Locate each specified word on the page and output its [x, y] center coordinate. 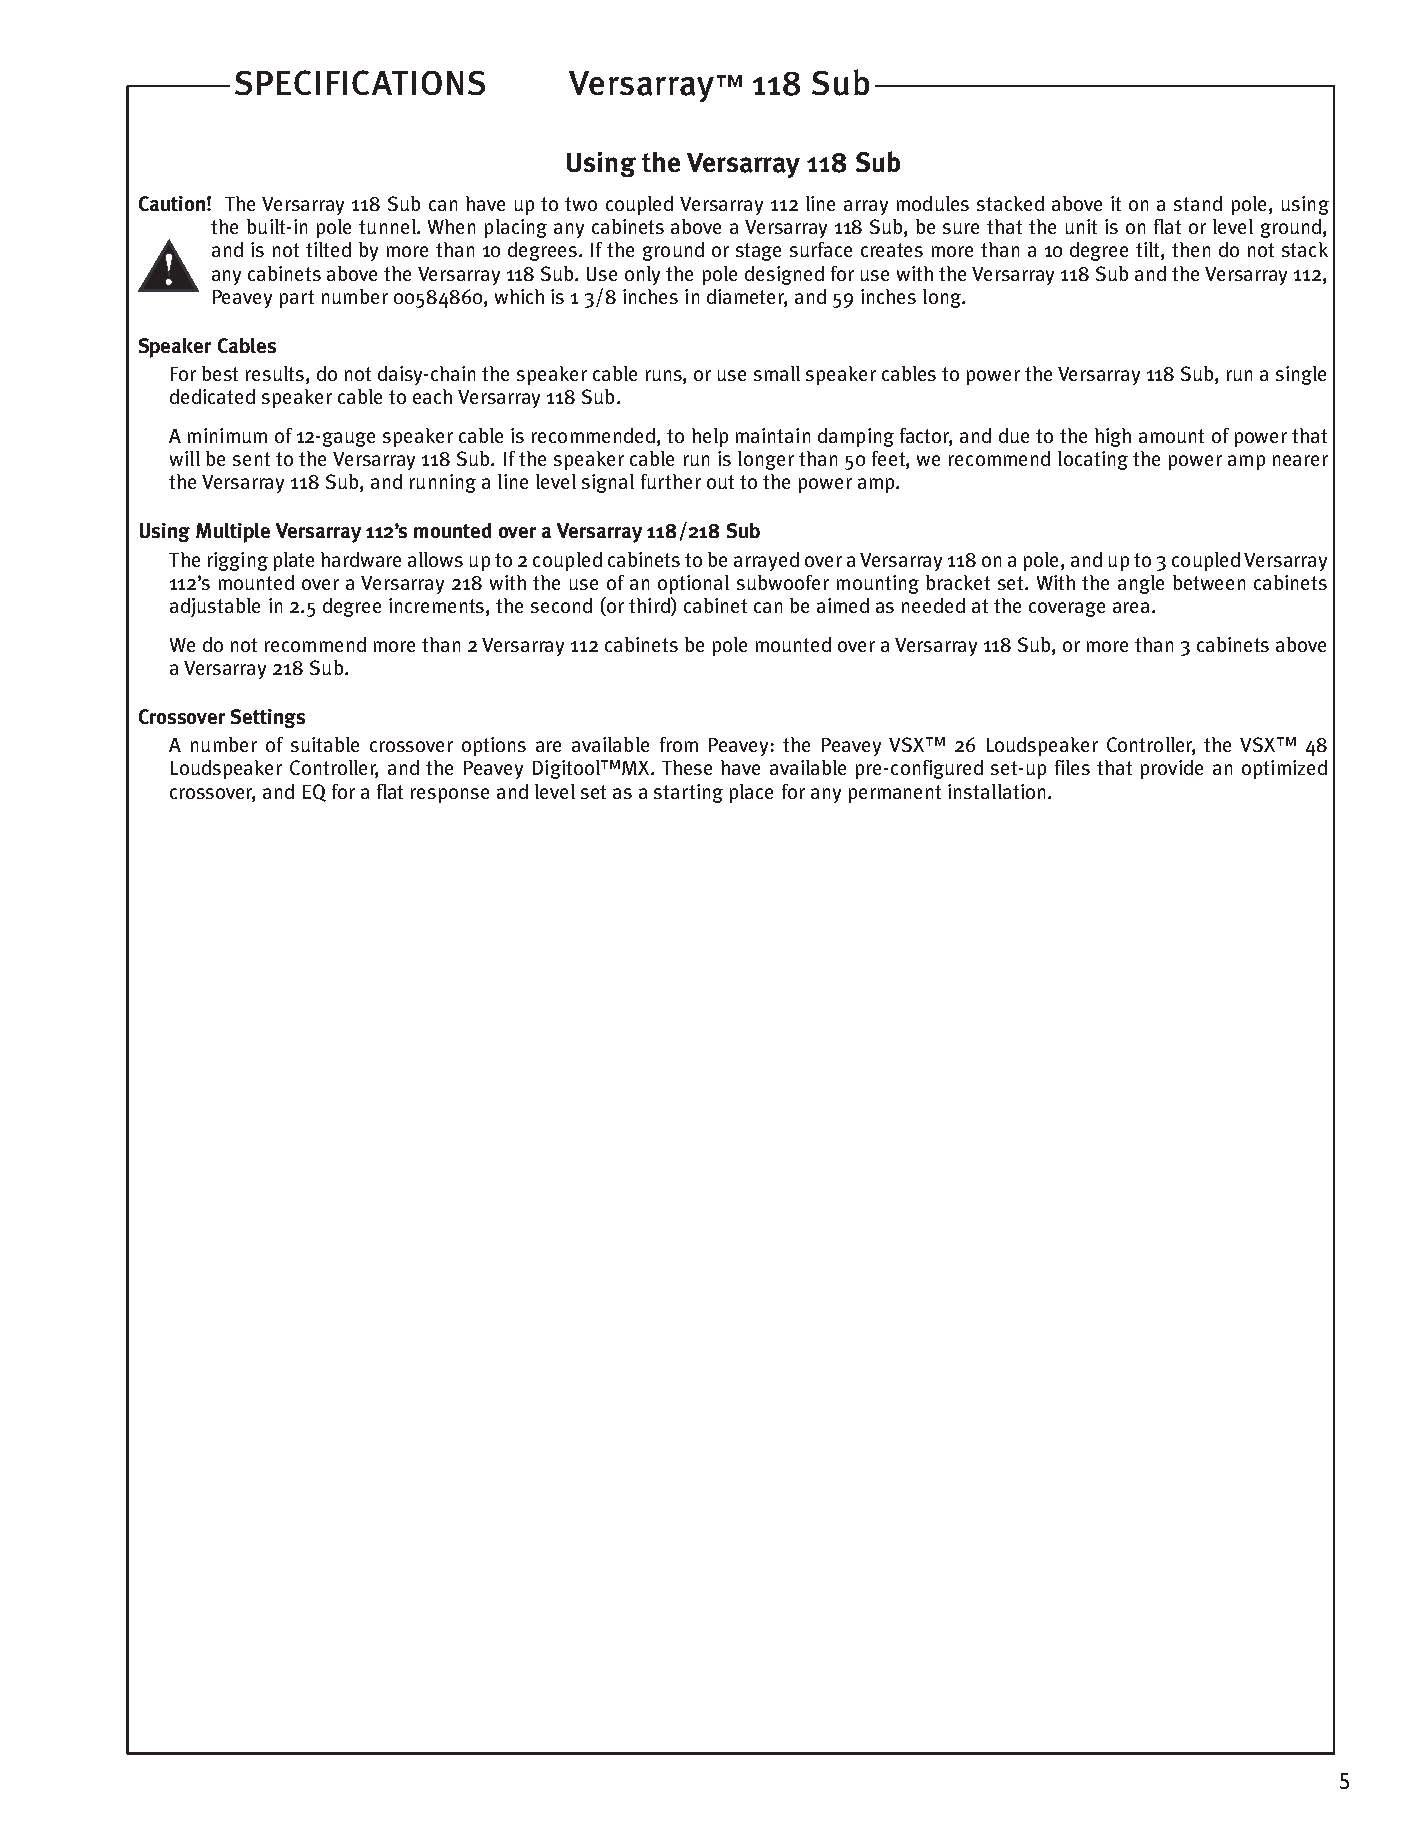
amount [1171, 436]
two [581, 204]
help [710, 437]
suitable [325, 744]
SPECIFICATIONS [360, 82]
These [687, 767]
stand [1198, 203]
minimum [227, 435]
